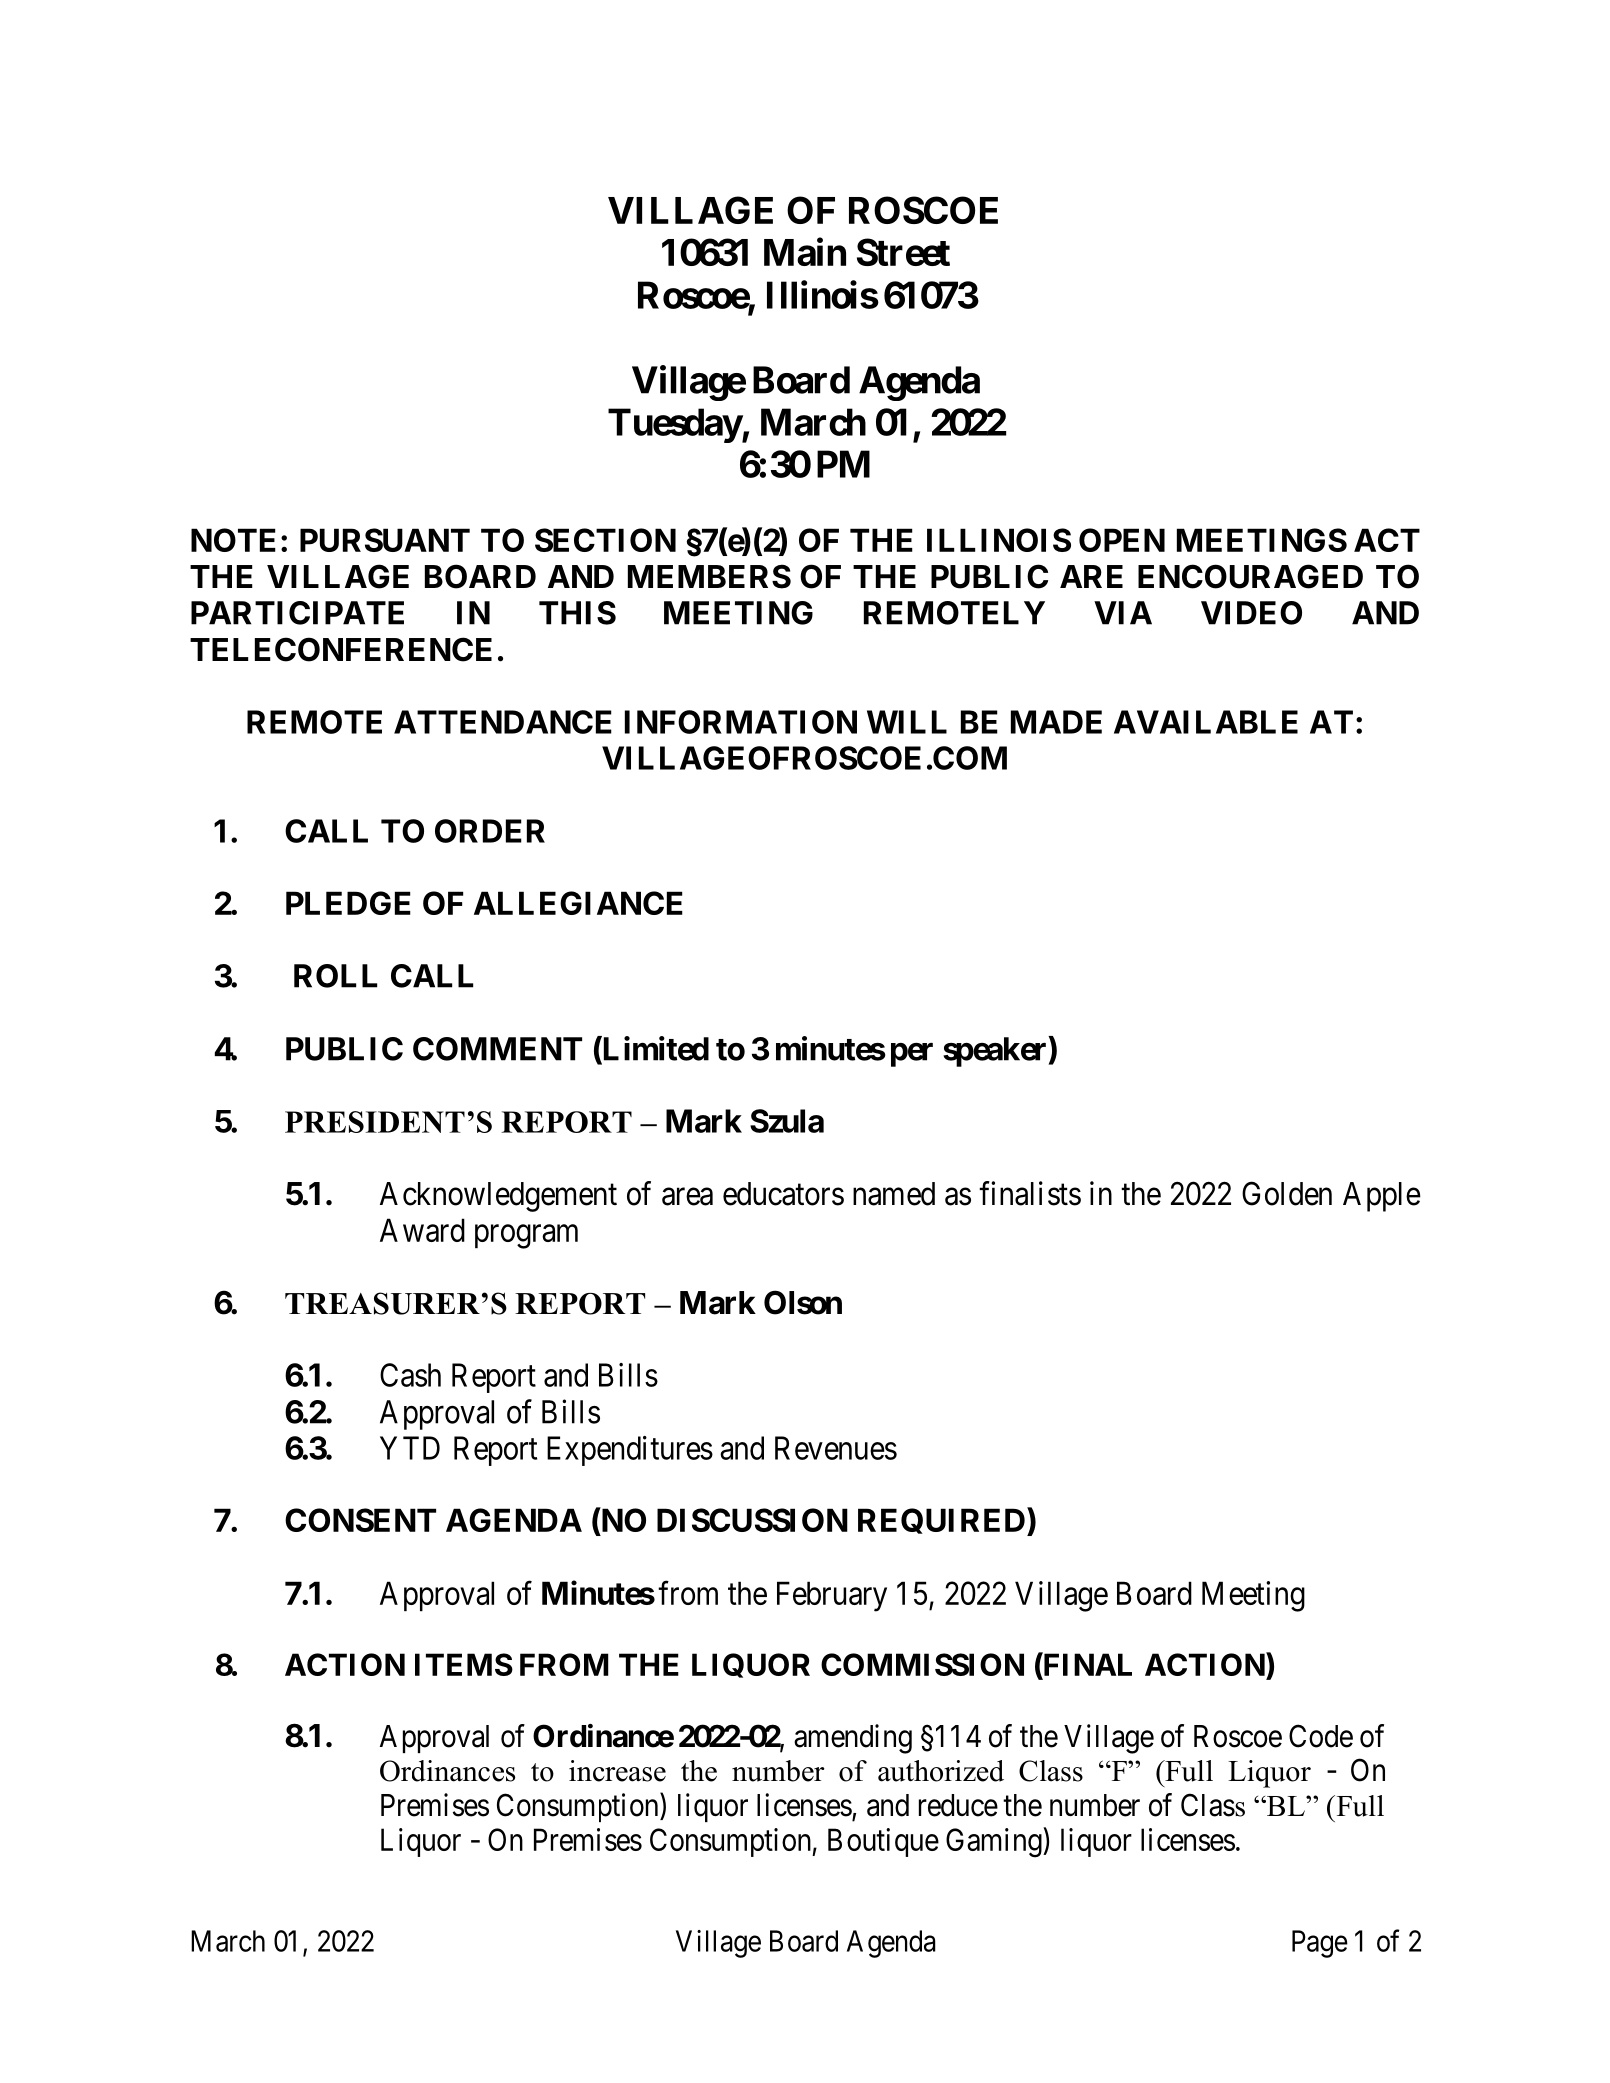 The height and width of the screenshot is (2083, 1610). I want to click on OPEN, so click(1122, 540).
